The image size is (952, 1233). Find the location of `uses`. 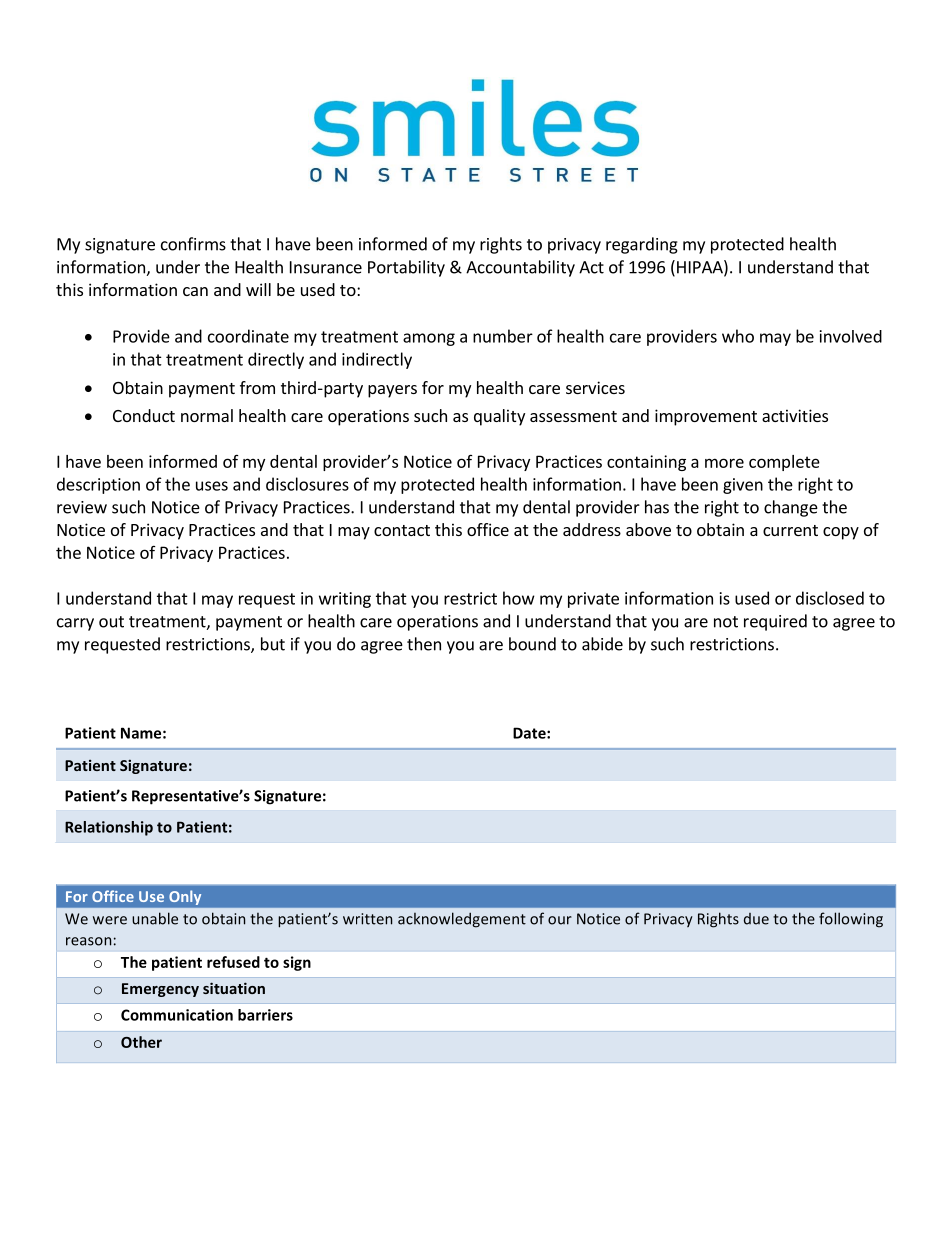

uses is located at coordinates (212, 486).
